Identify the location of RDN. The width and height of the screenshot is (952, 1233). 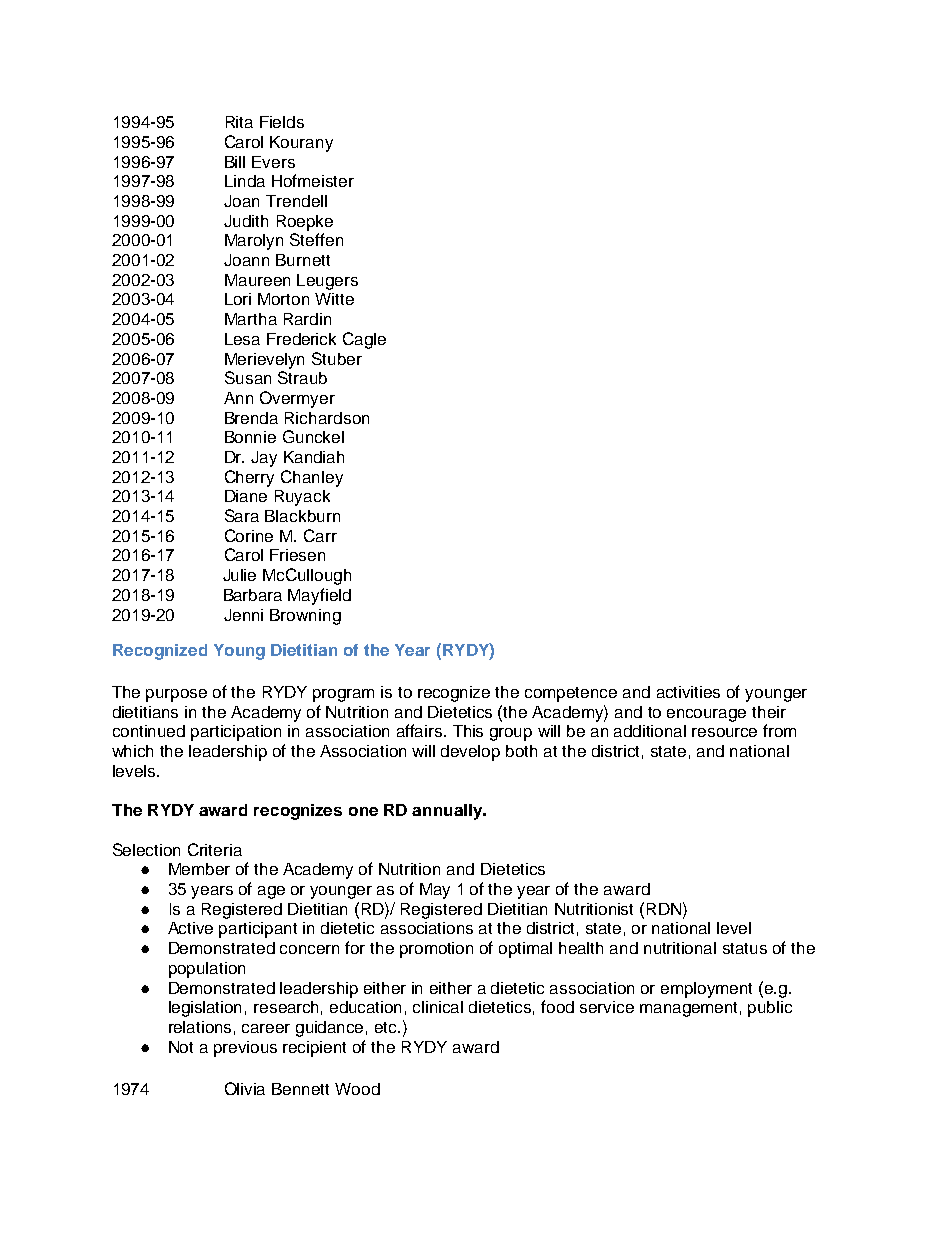
(664, 909).
